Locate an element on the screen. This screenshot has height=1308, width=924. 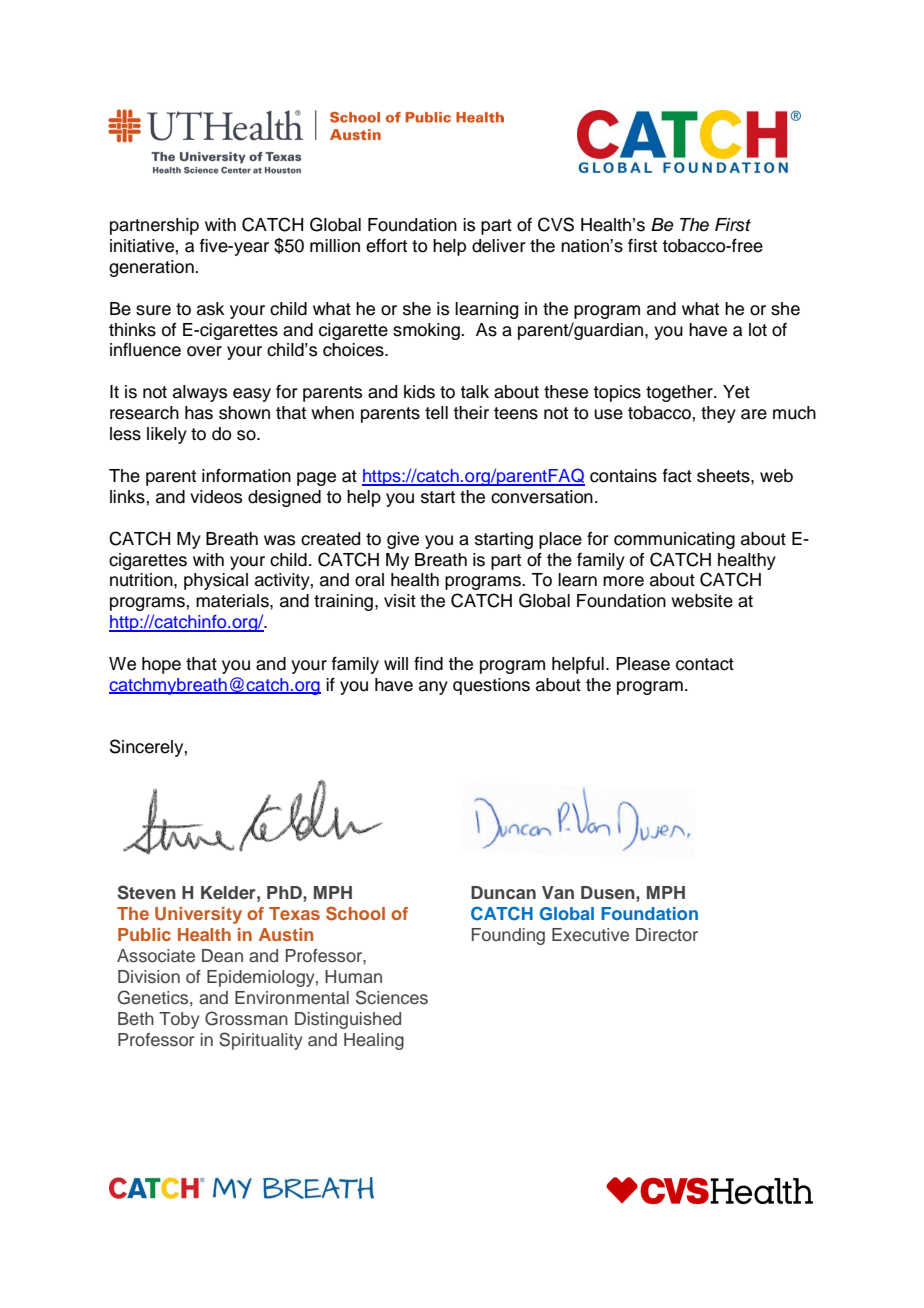
find is located at coordinates (428, 664).
